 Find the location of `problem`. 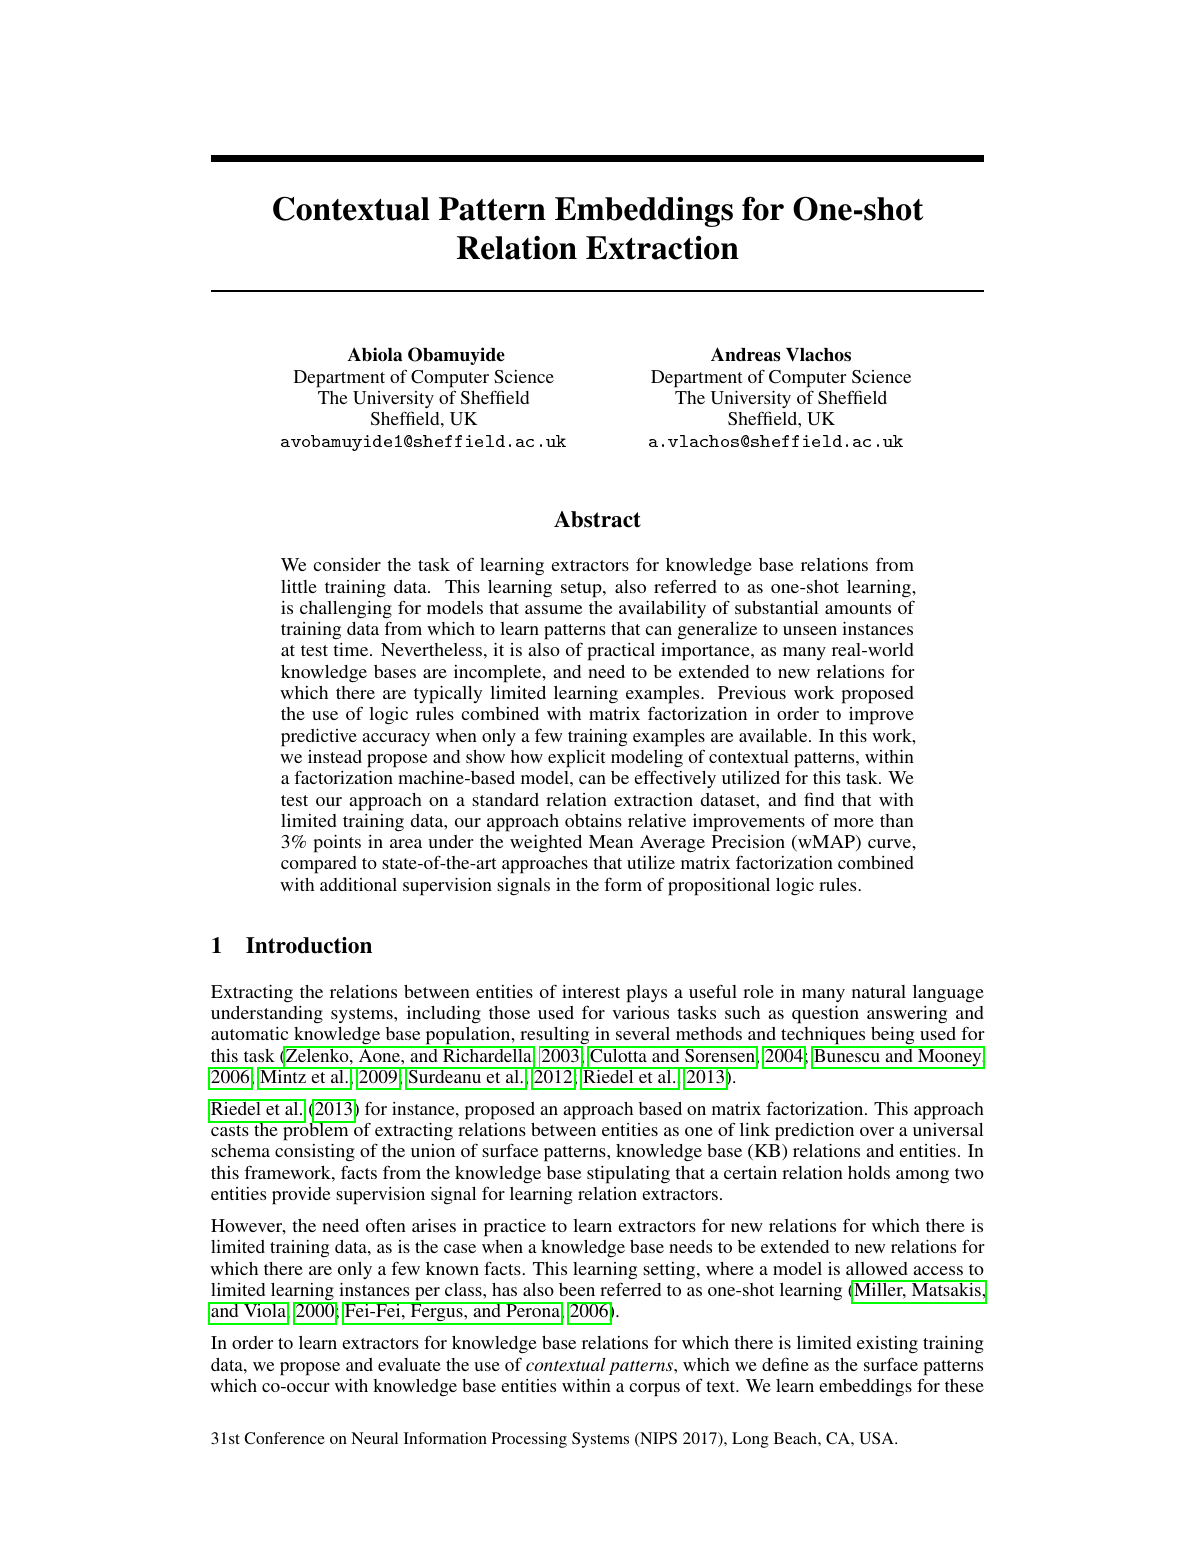

problem is located at coordinates (316, 1131).
